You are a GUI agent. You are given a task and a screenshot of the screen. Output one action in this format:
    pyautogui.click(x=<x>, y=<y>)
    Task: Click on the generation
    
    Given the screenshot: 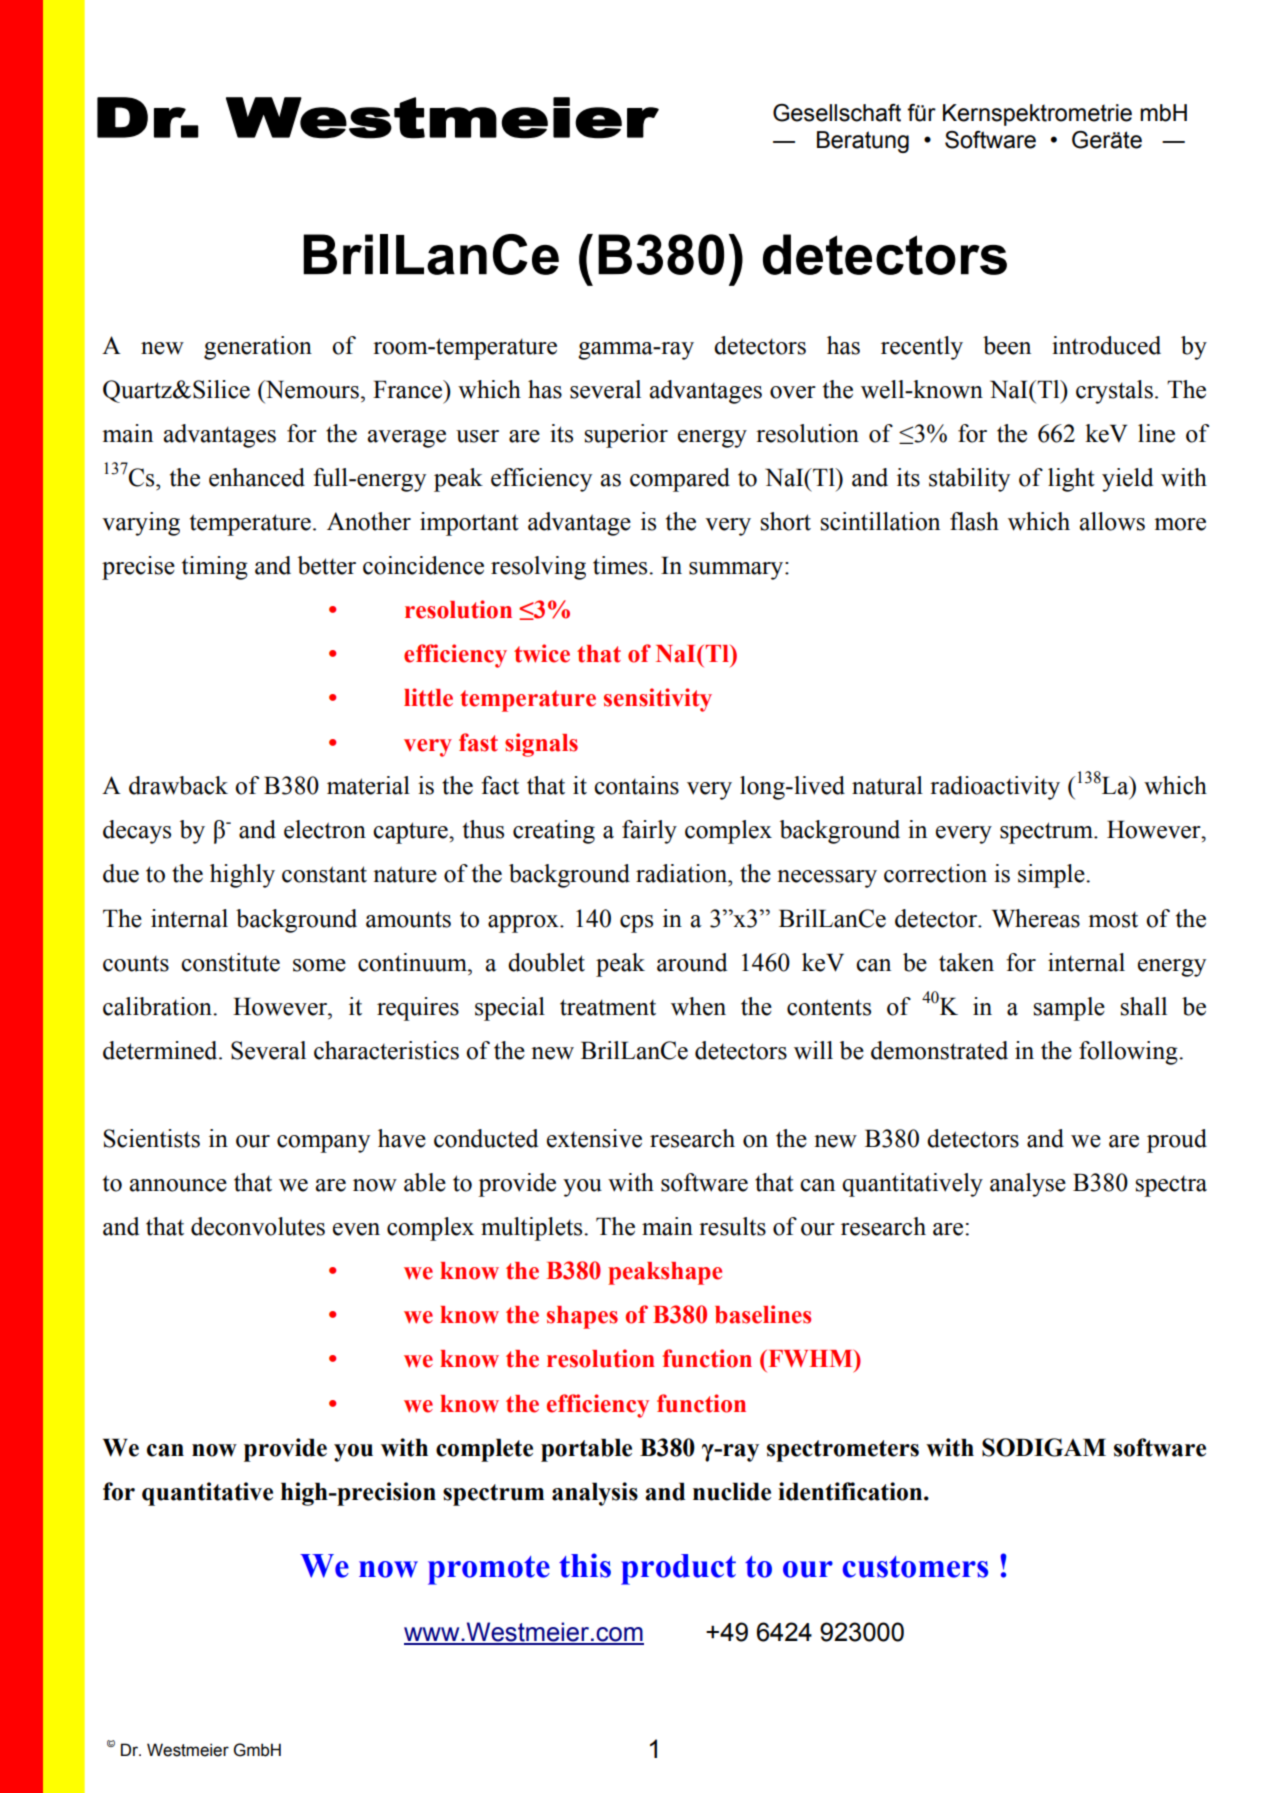 What is the action you would take?
    pyautogui.click(x=258, y=348)
